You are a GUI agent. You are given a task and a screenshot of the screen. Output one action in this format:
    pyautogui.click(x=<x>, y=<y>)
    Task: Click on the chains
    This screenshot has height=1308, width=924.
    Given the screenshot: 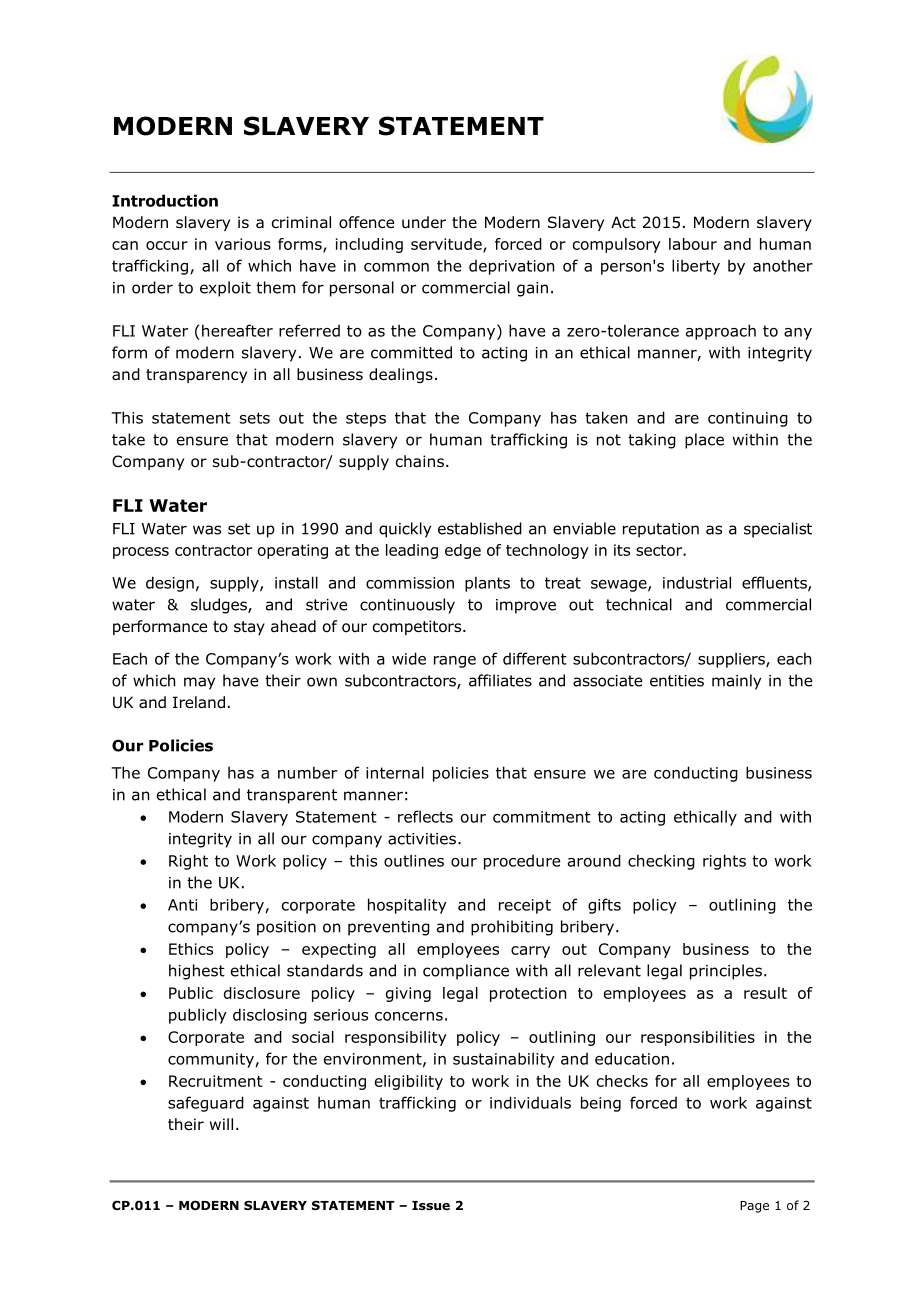 What is the action you would take?
    pyautogui.click(x=420, y=461)
